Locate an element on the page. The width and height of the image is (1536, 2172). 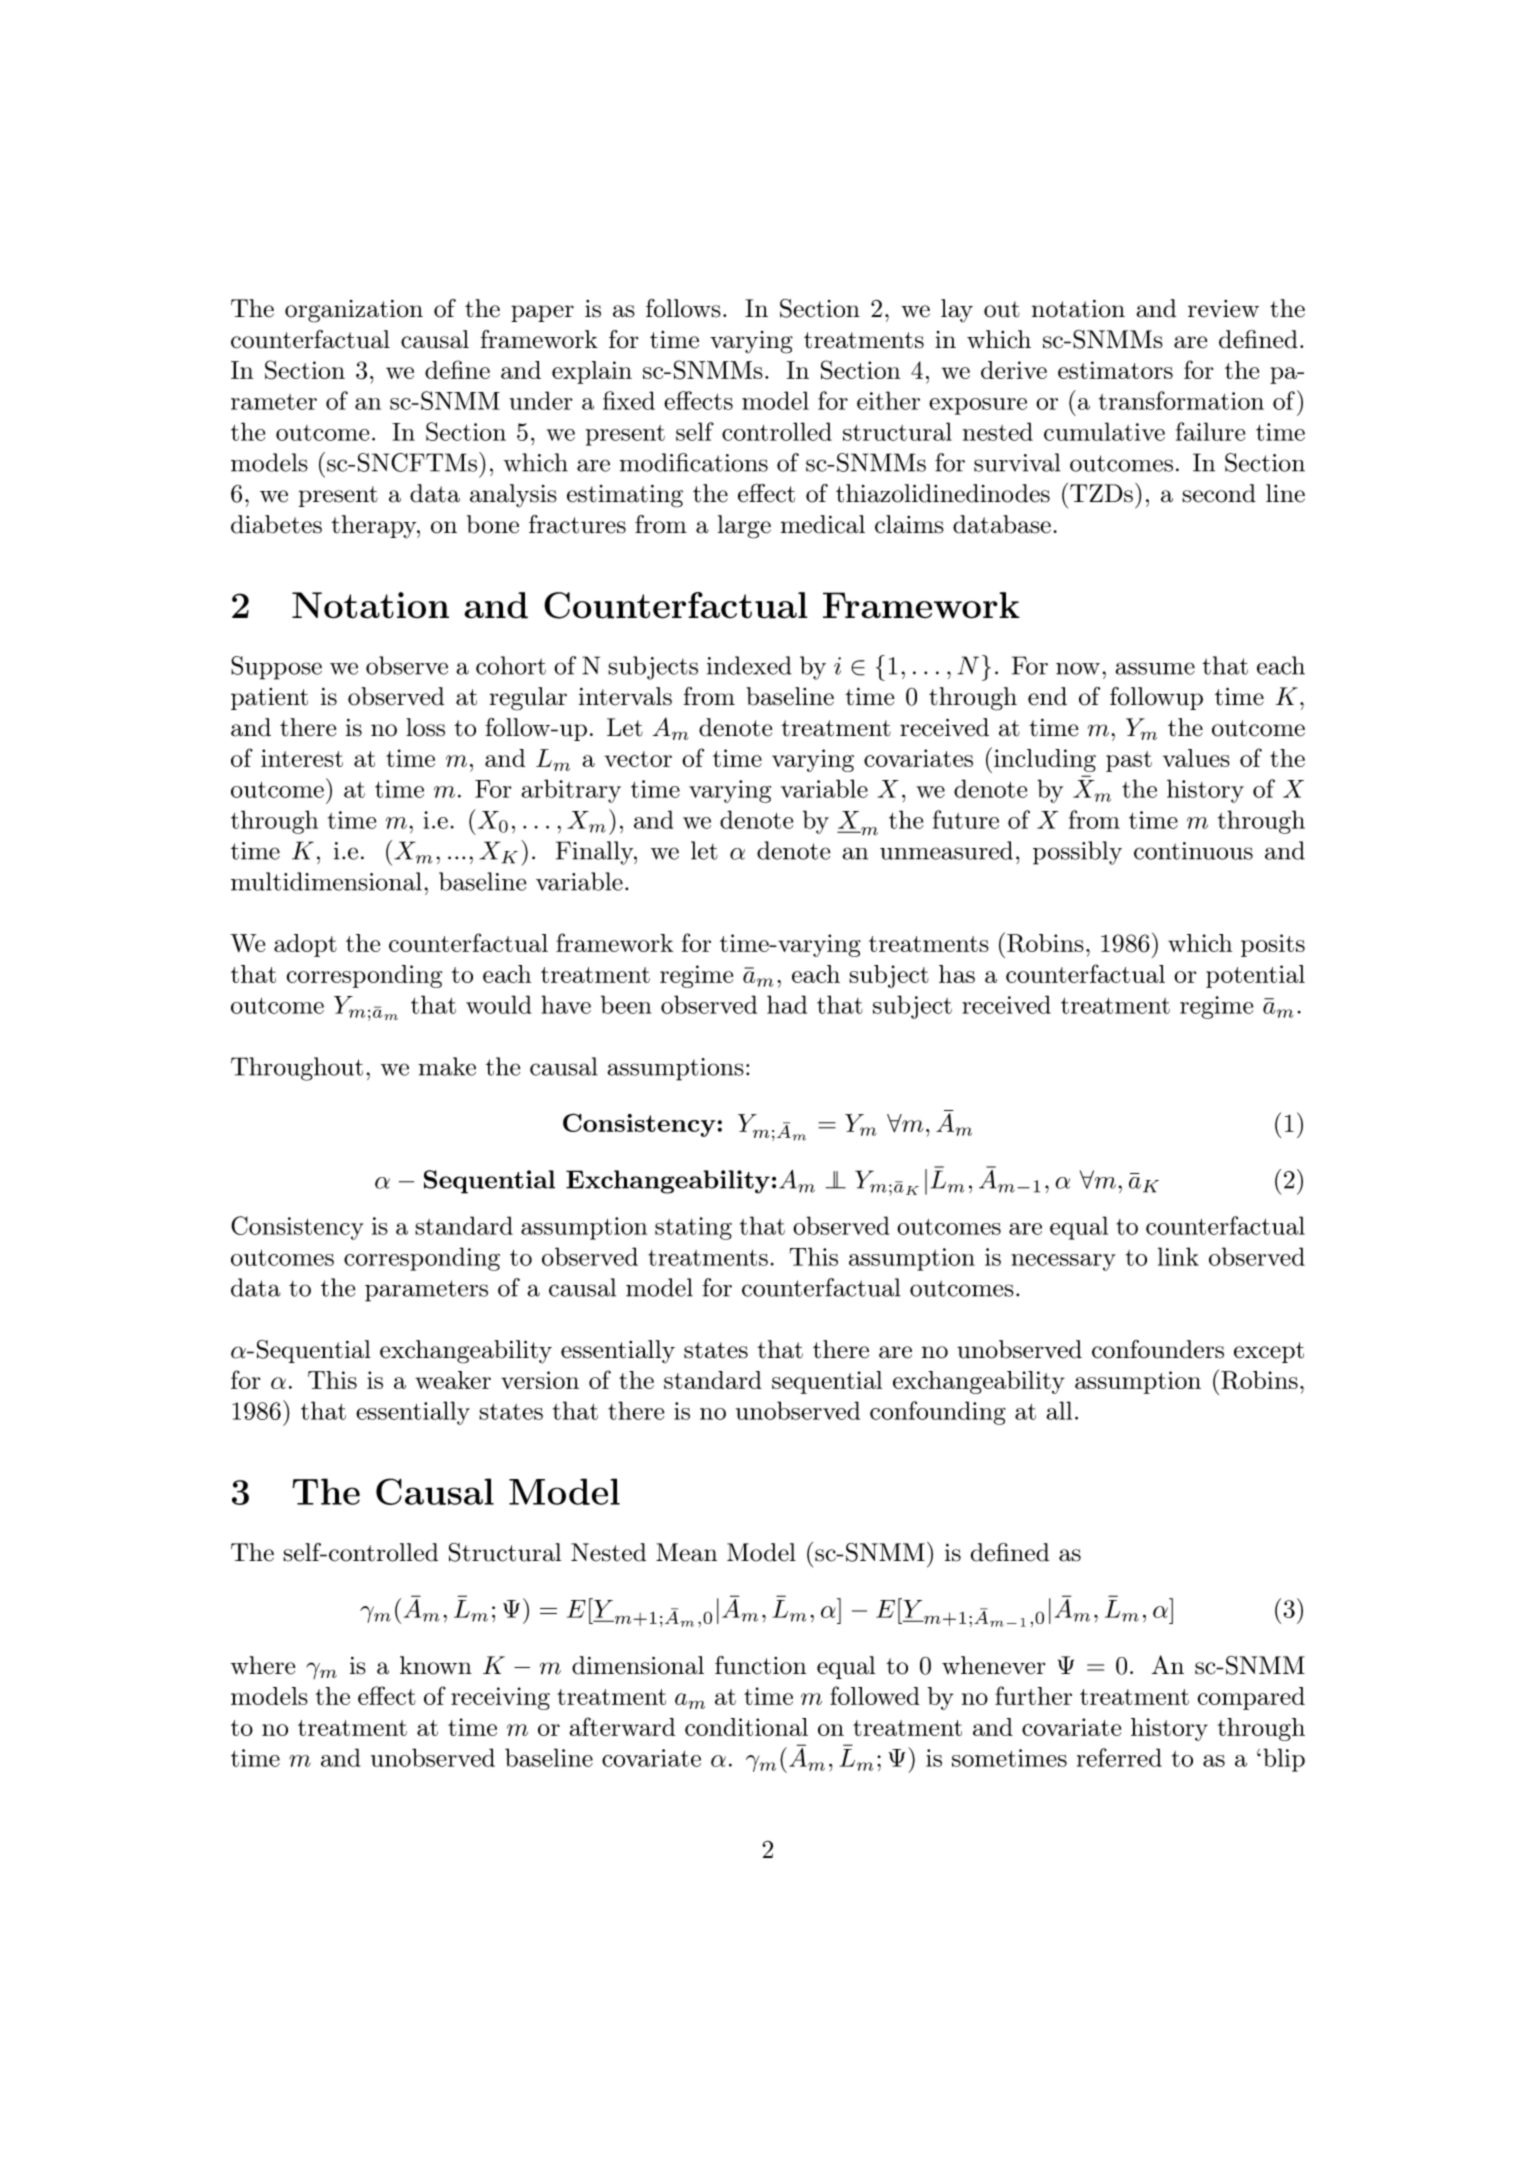
continuous is located at coordinates (1193, 851).
